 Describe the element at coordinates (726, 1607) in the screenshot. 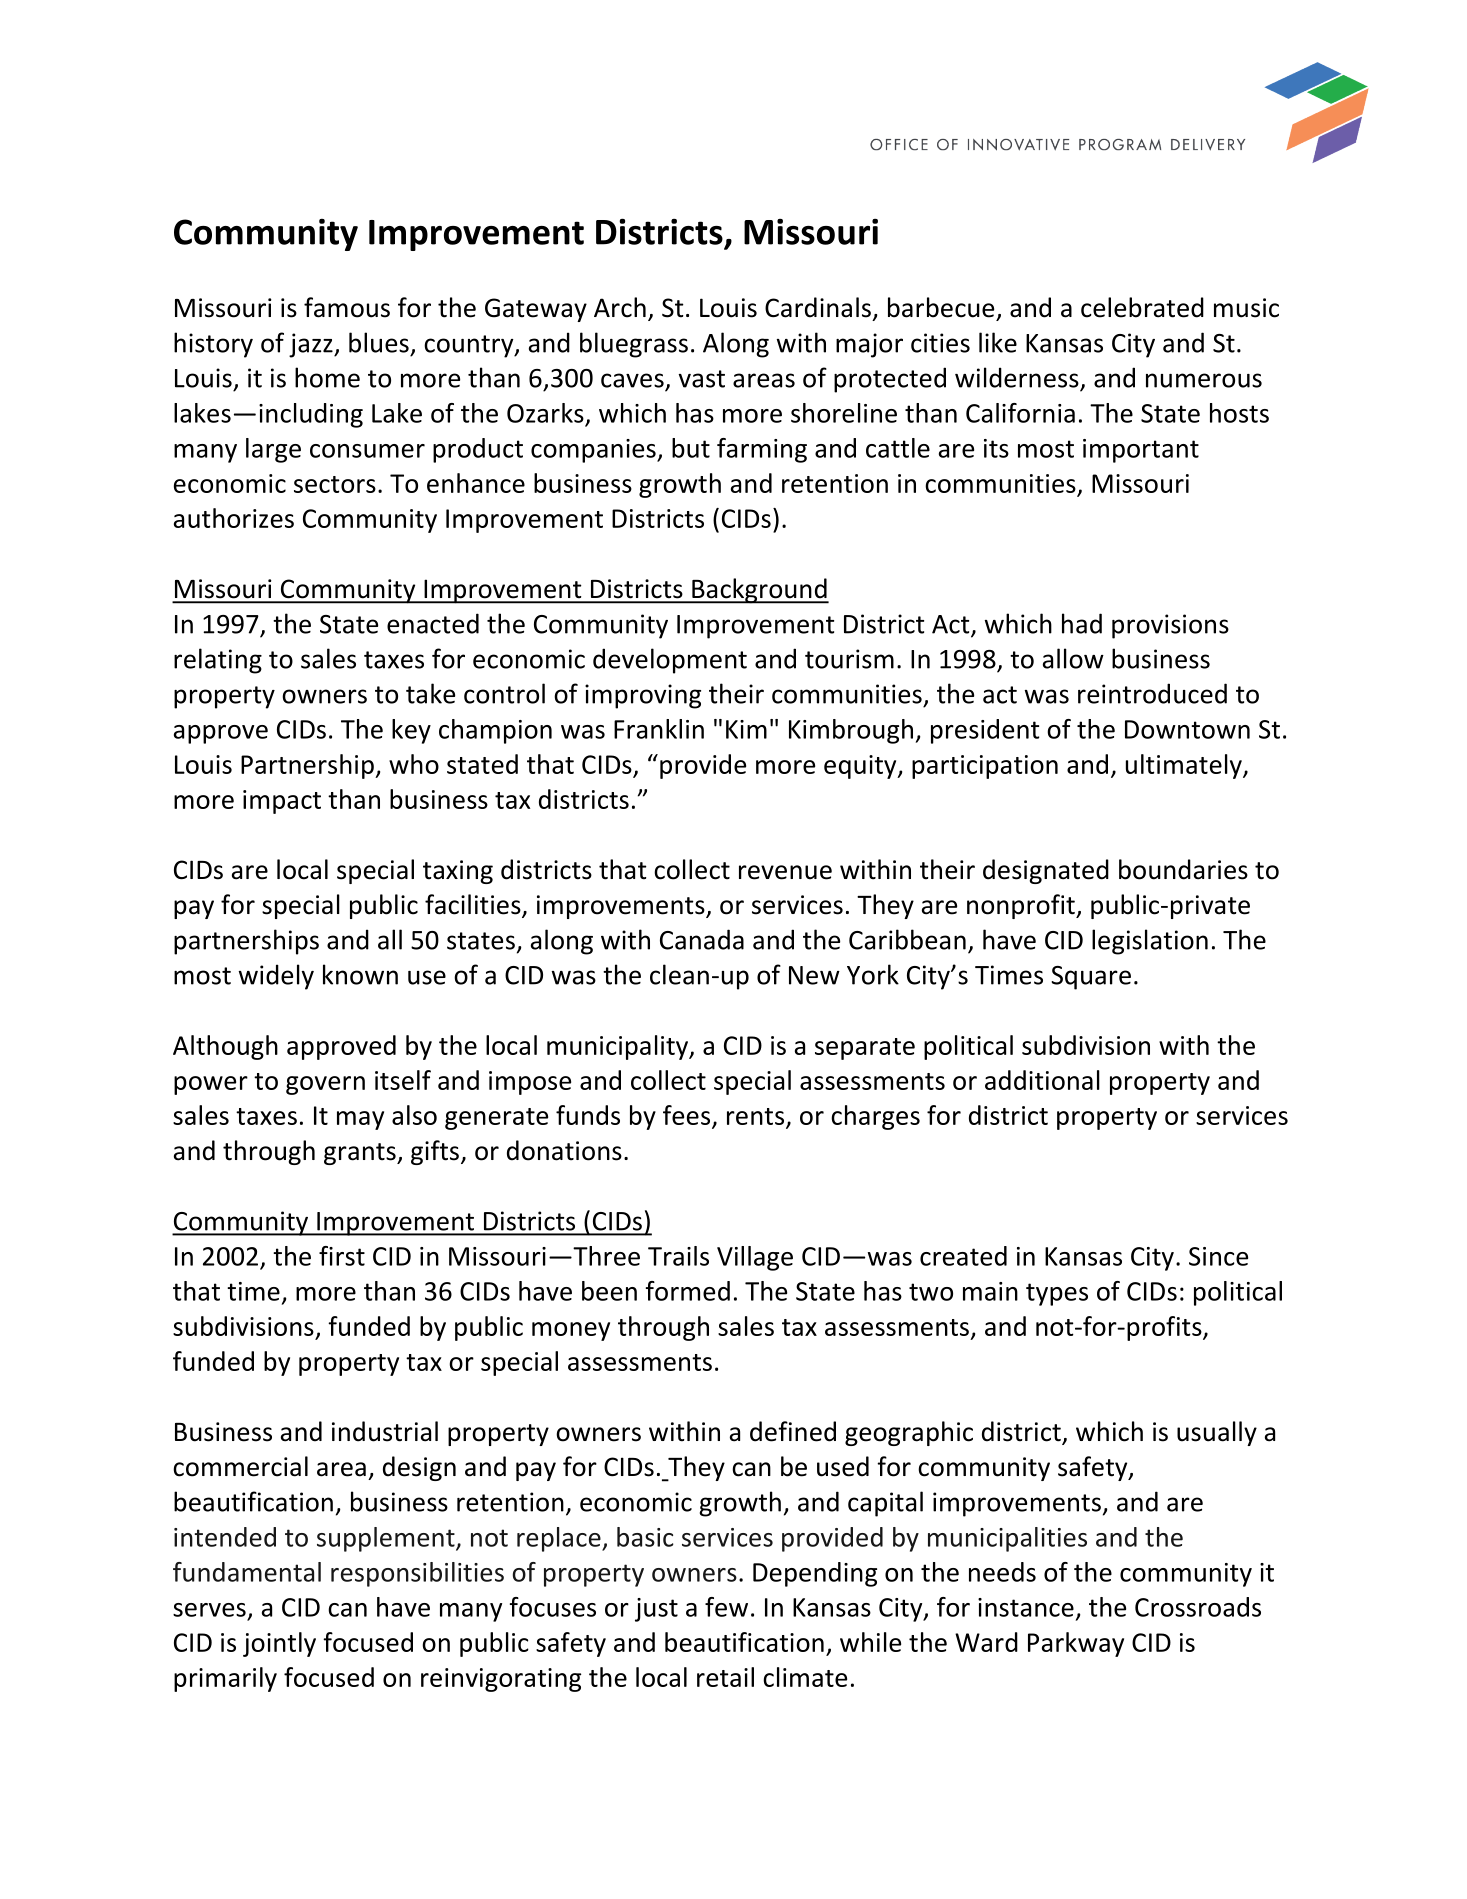

I see `few` at that location.
